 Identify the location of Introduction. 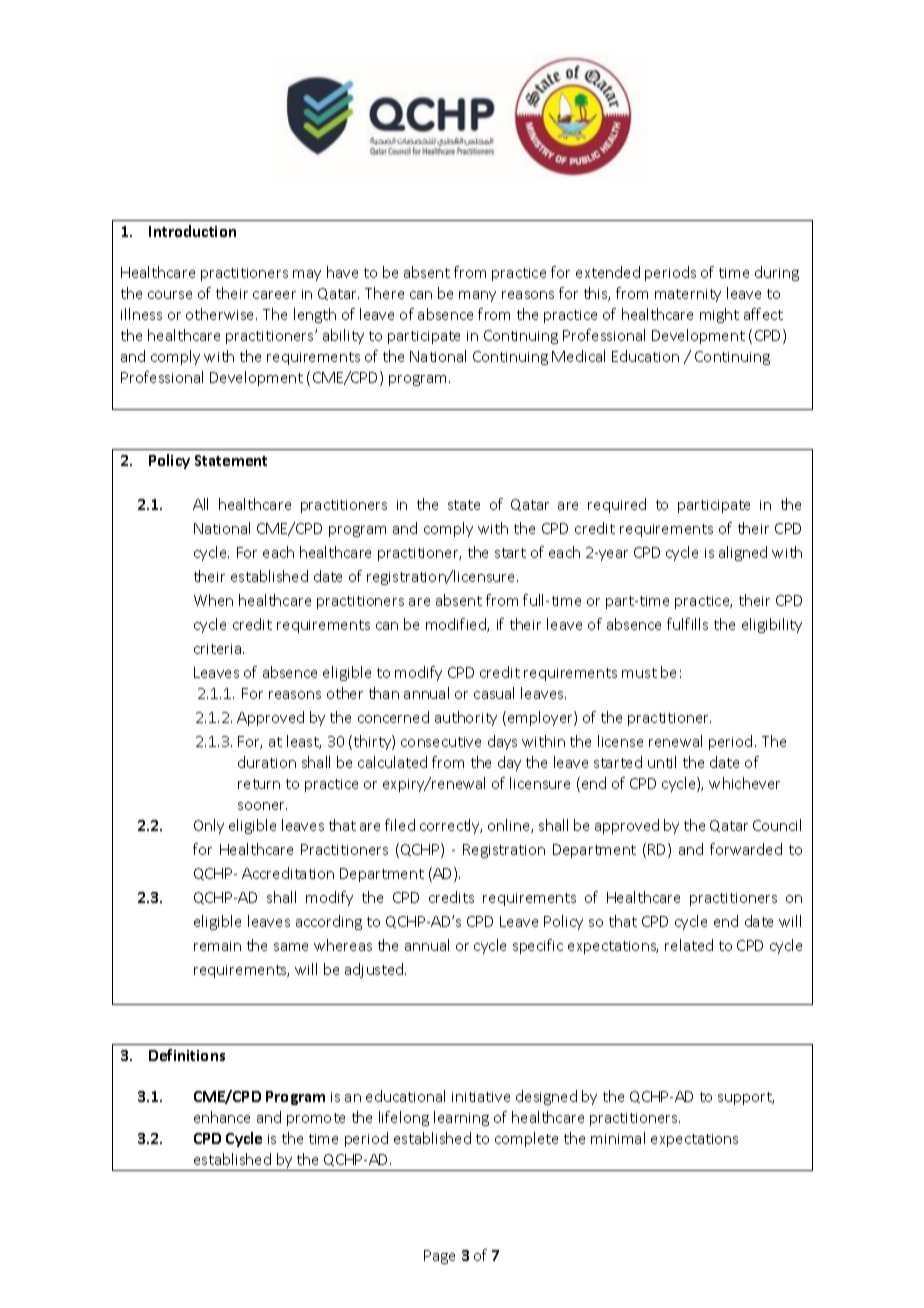
(192, 231).
